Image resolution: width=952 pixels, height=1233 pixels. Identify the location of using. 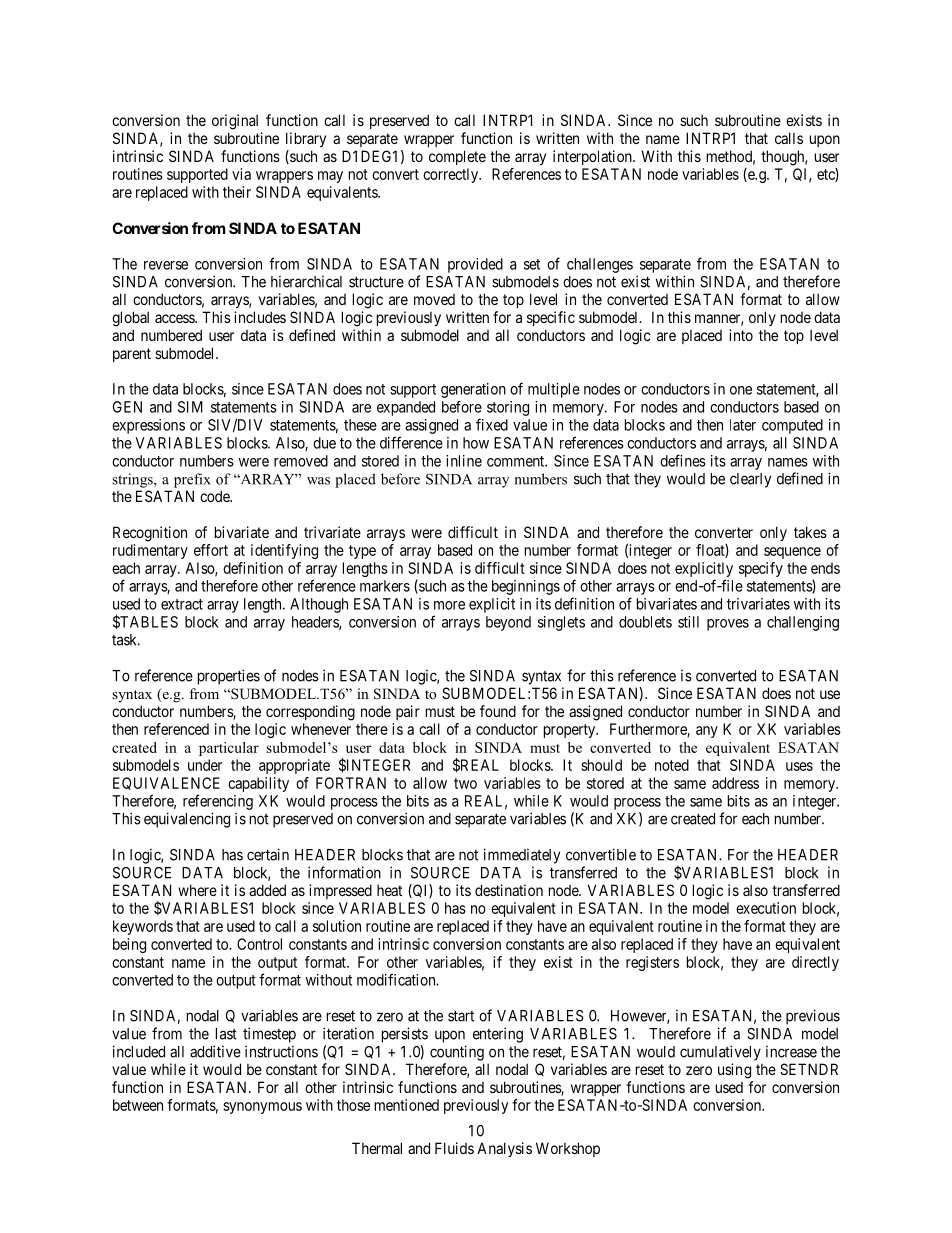
(734, 1071).
